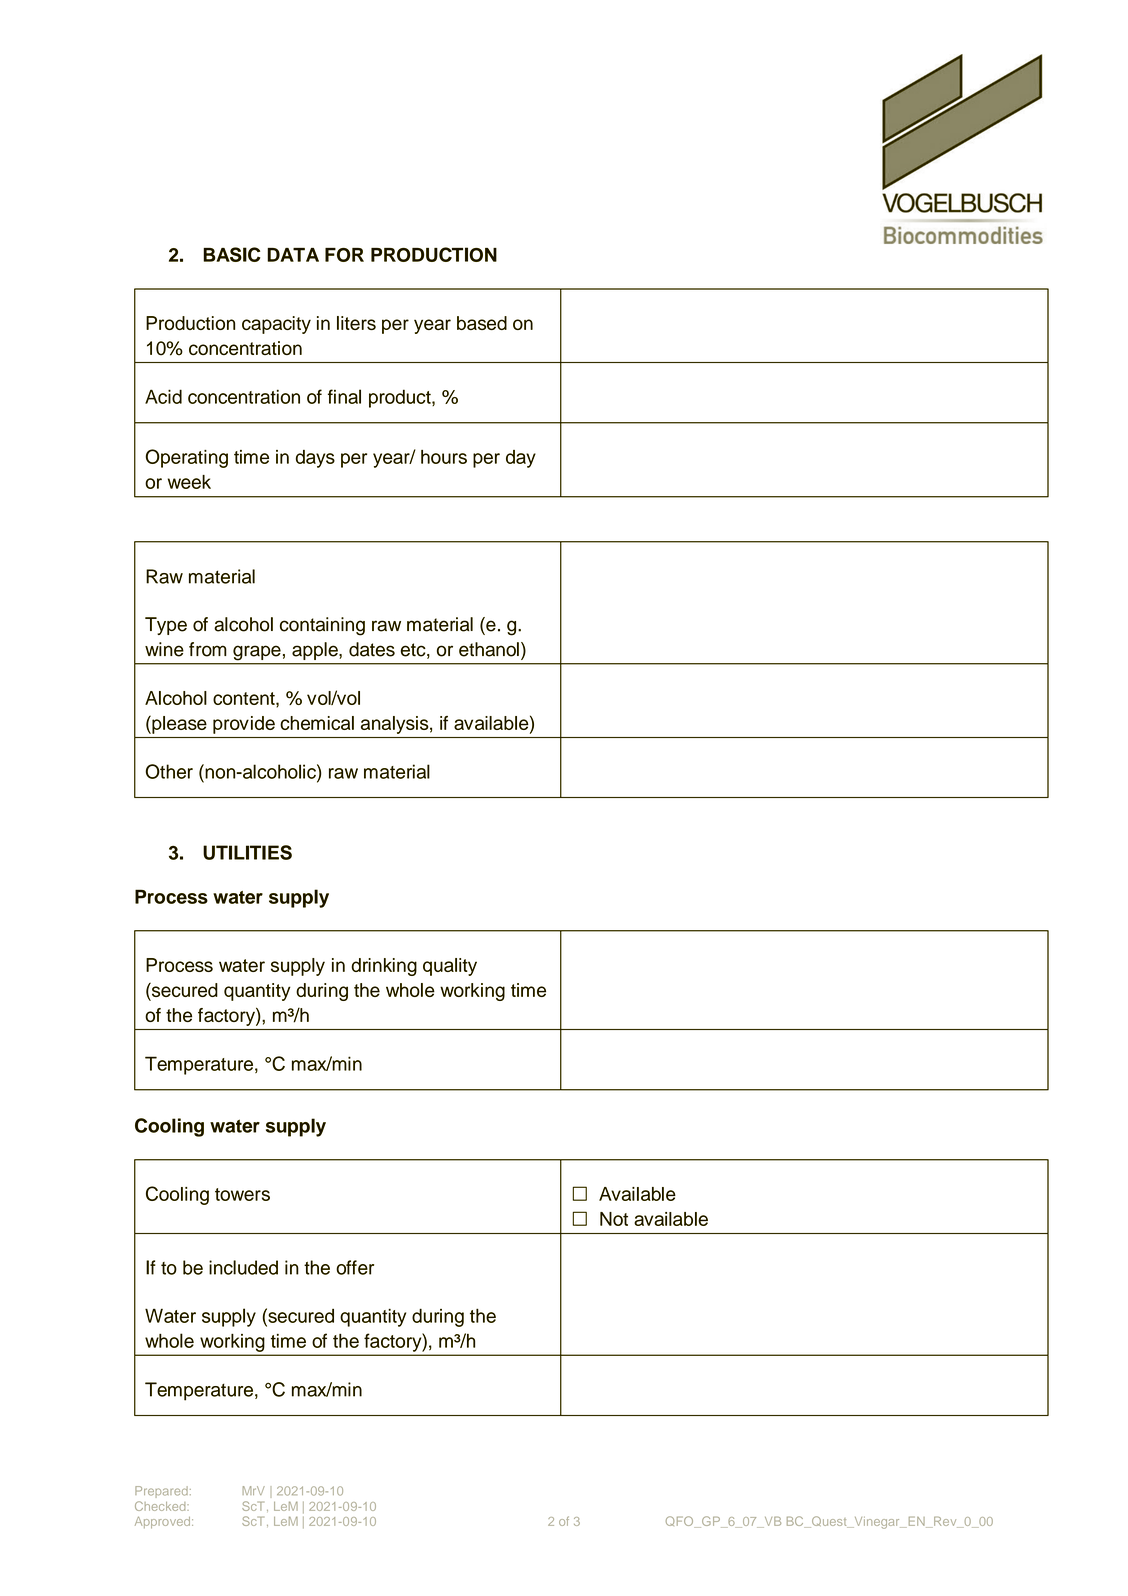 Image resolution: width=1128 pixels, height=1596 pixels. I want to click on liters, so click(356, 323).
